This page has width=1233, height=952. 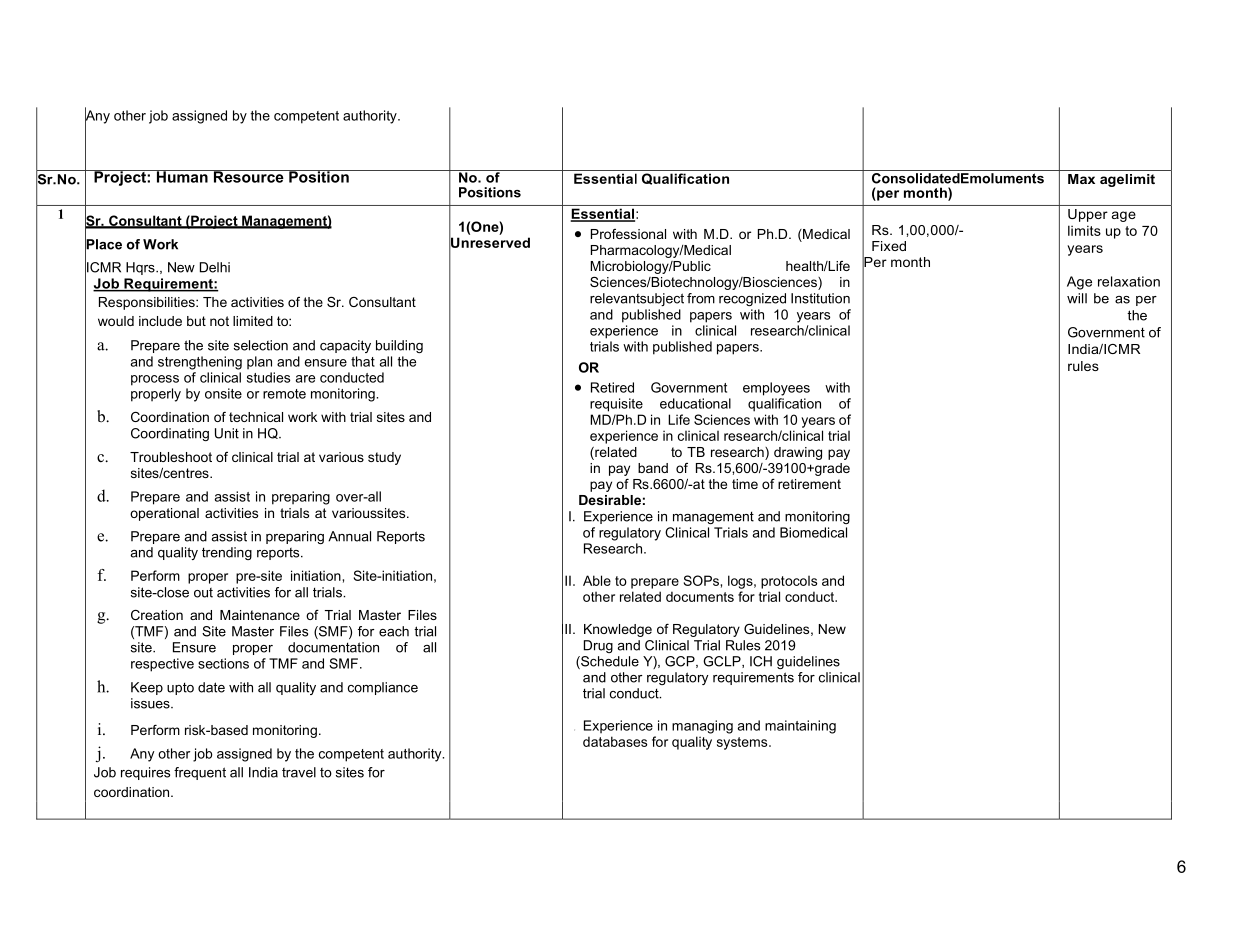 What do you see at coordinates (789, 582) in the page?
I see `protocols` at bounding box center [789, 582].
